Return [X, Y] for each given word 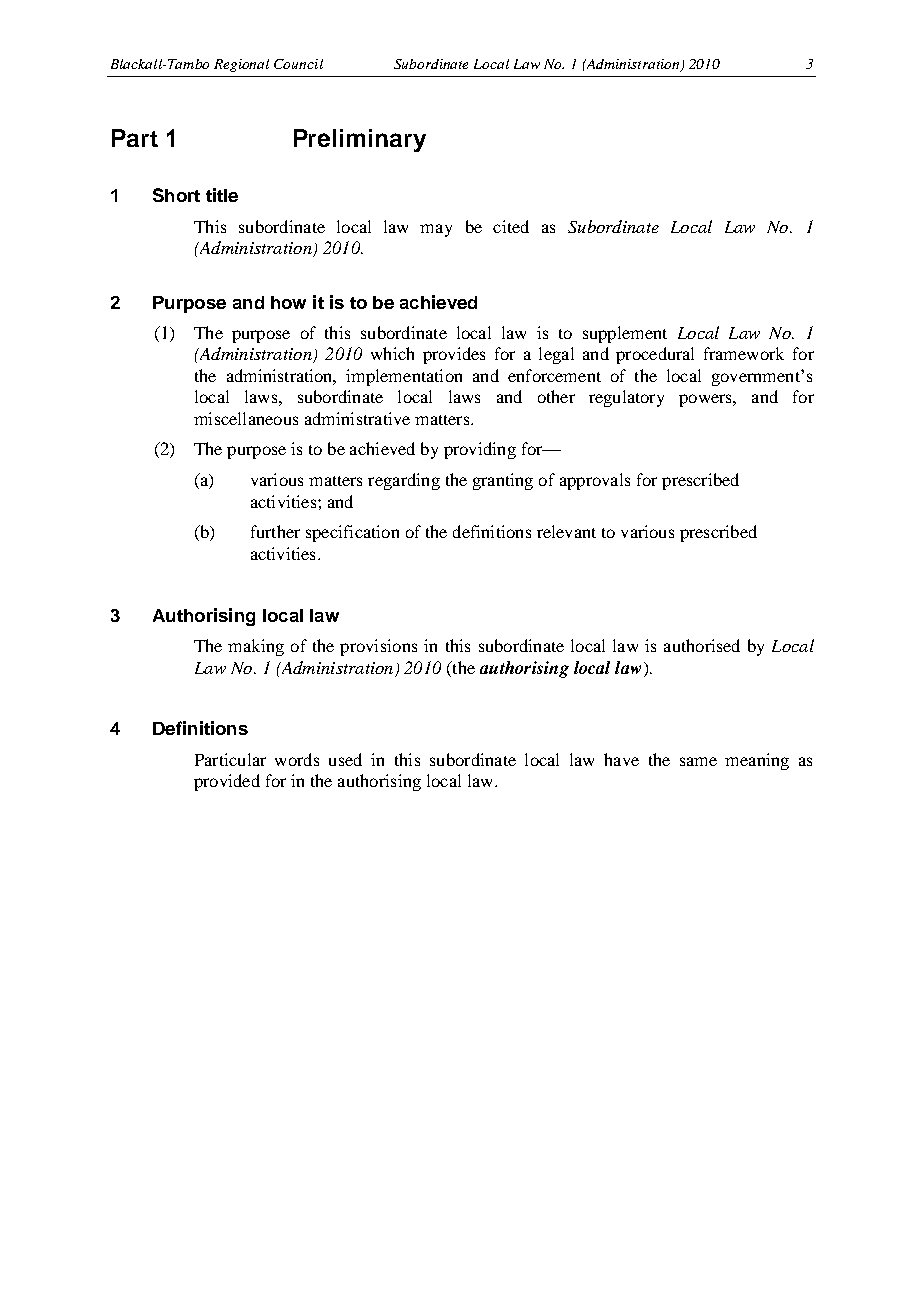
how [288, 302]
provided [227, 782]
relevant [566, 531]
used [345, 759]
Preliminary [360, 140]
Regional [241, 65]
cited [511, 226]
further [275, 531]
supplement [625, 334]
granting [503, 481]
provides [454, 355]
